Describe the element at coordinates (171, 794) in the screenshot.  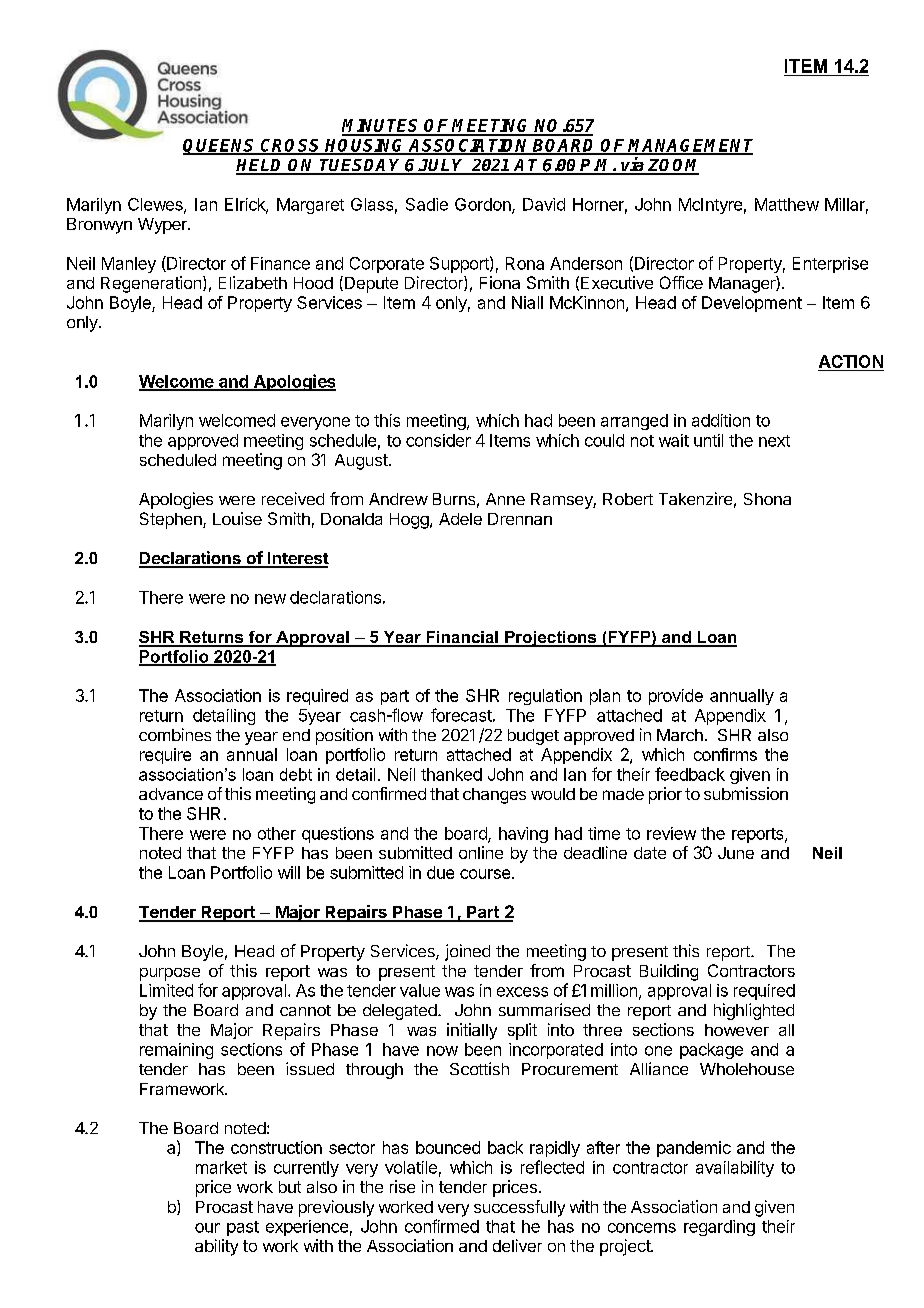
I see `advance` at that location.
